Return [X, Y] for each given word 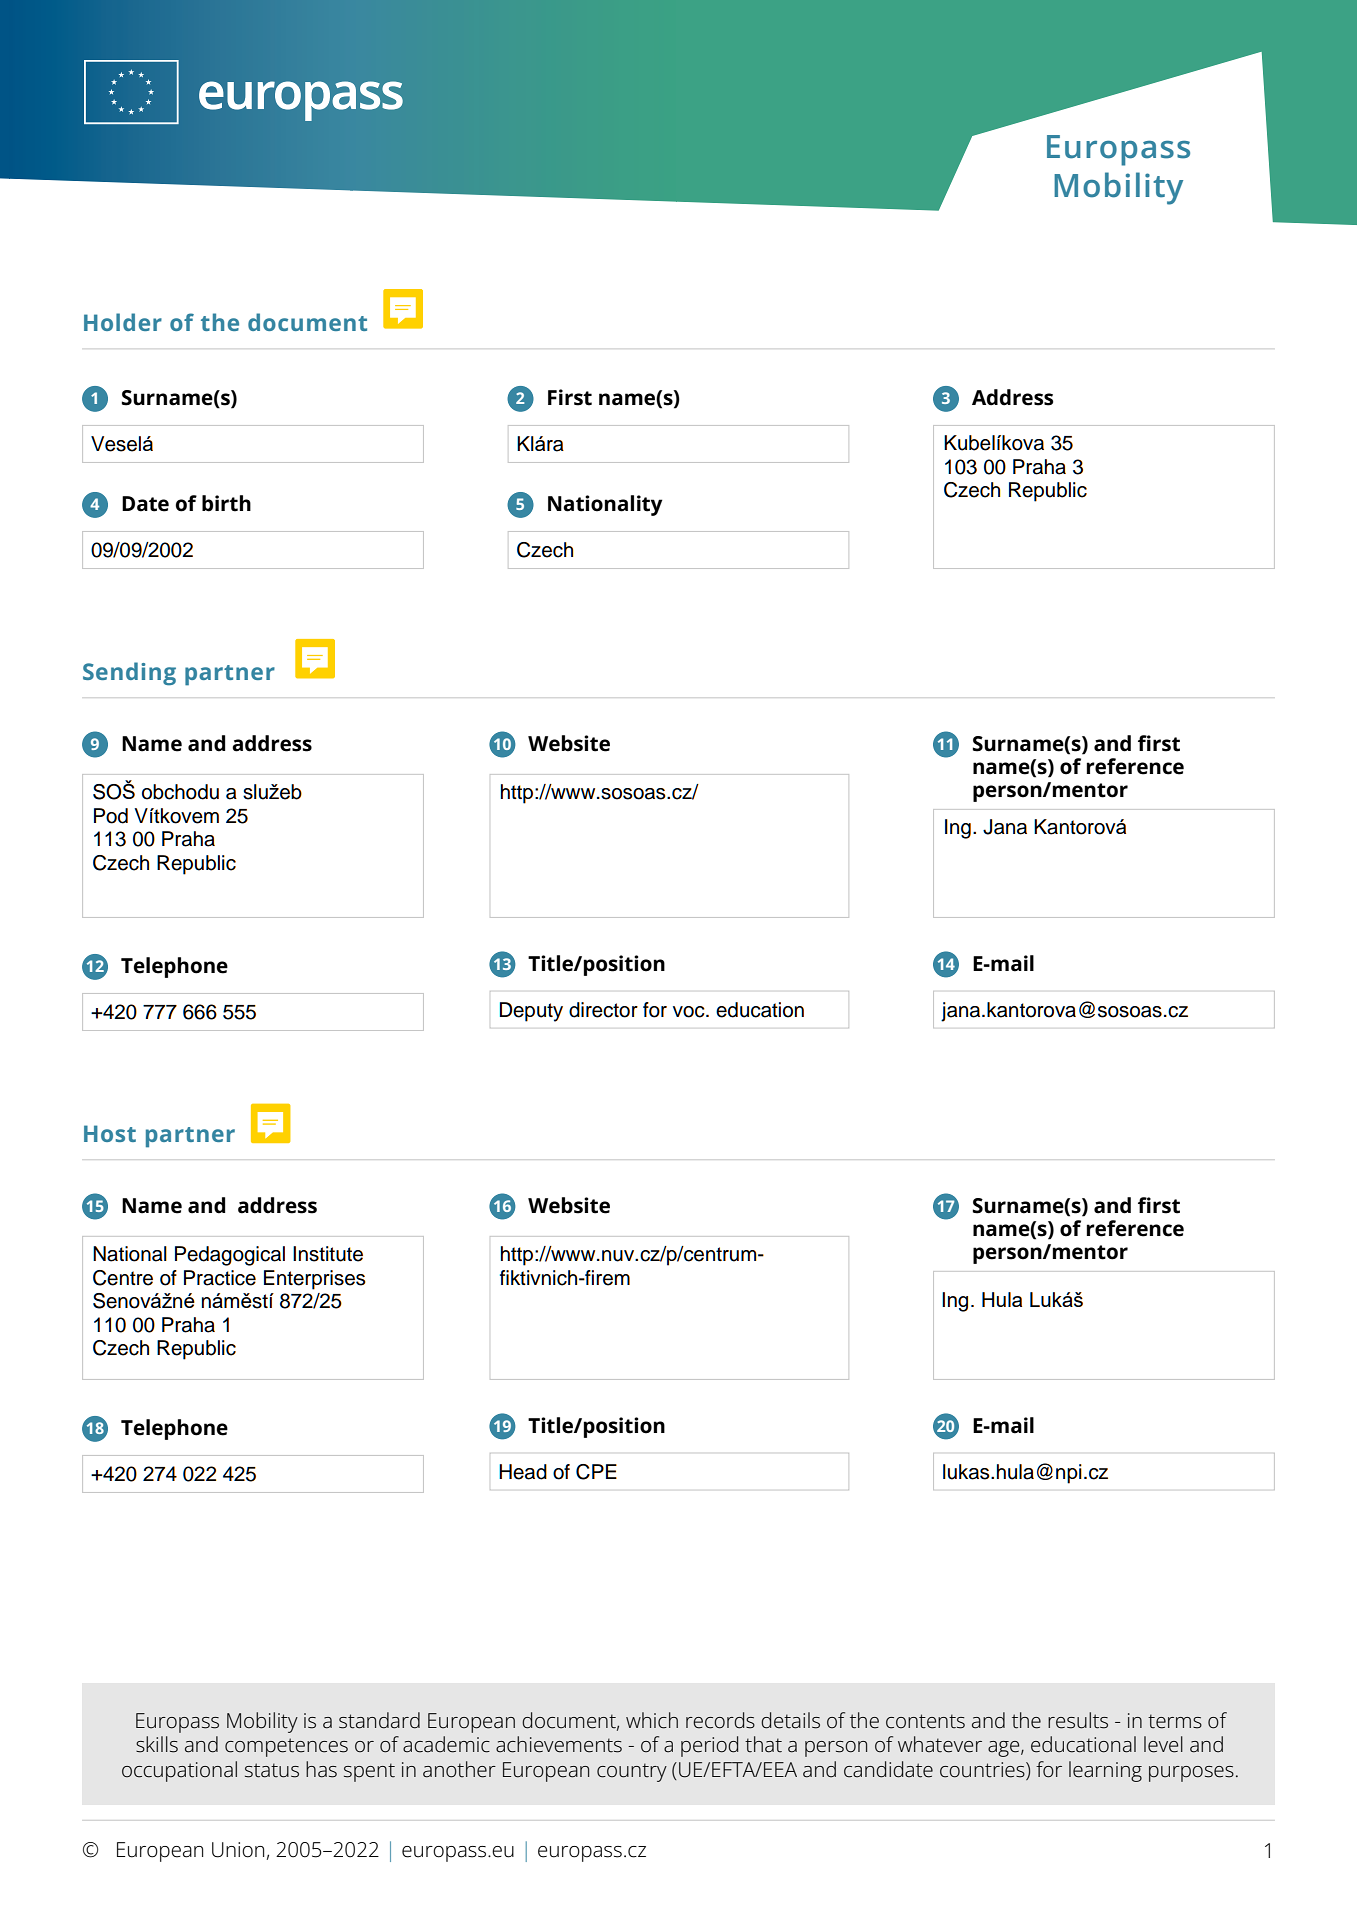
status [272, 1770]
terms [1175, 1721]
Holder [123, 322]
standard [379, 1720]
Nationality [605, 505]
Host [110, 1133]
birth [226, 503]
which [652, 1720]
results [1078, 1720]
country [632, 1772]
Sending [129, 674]
